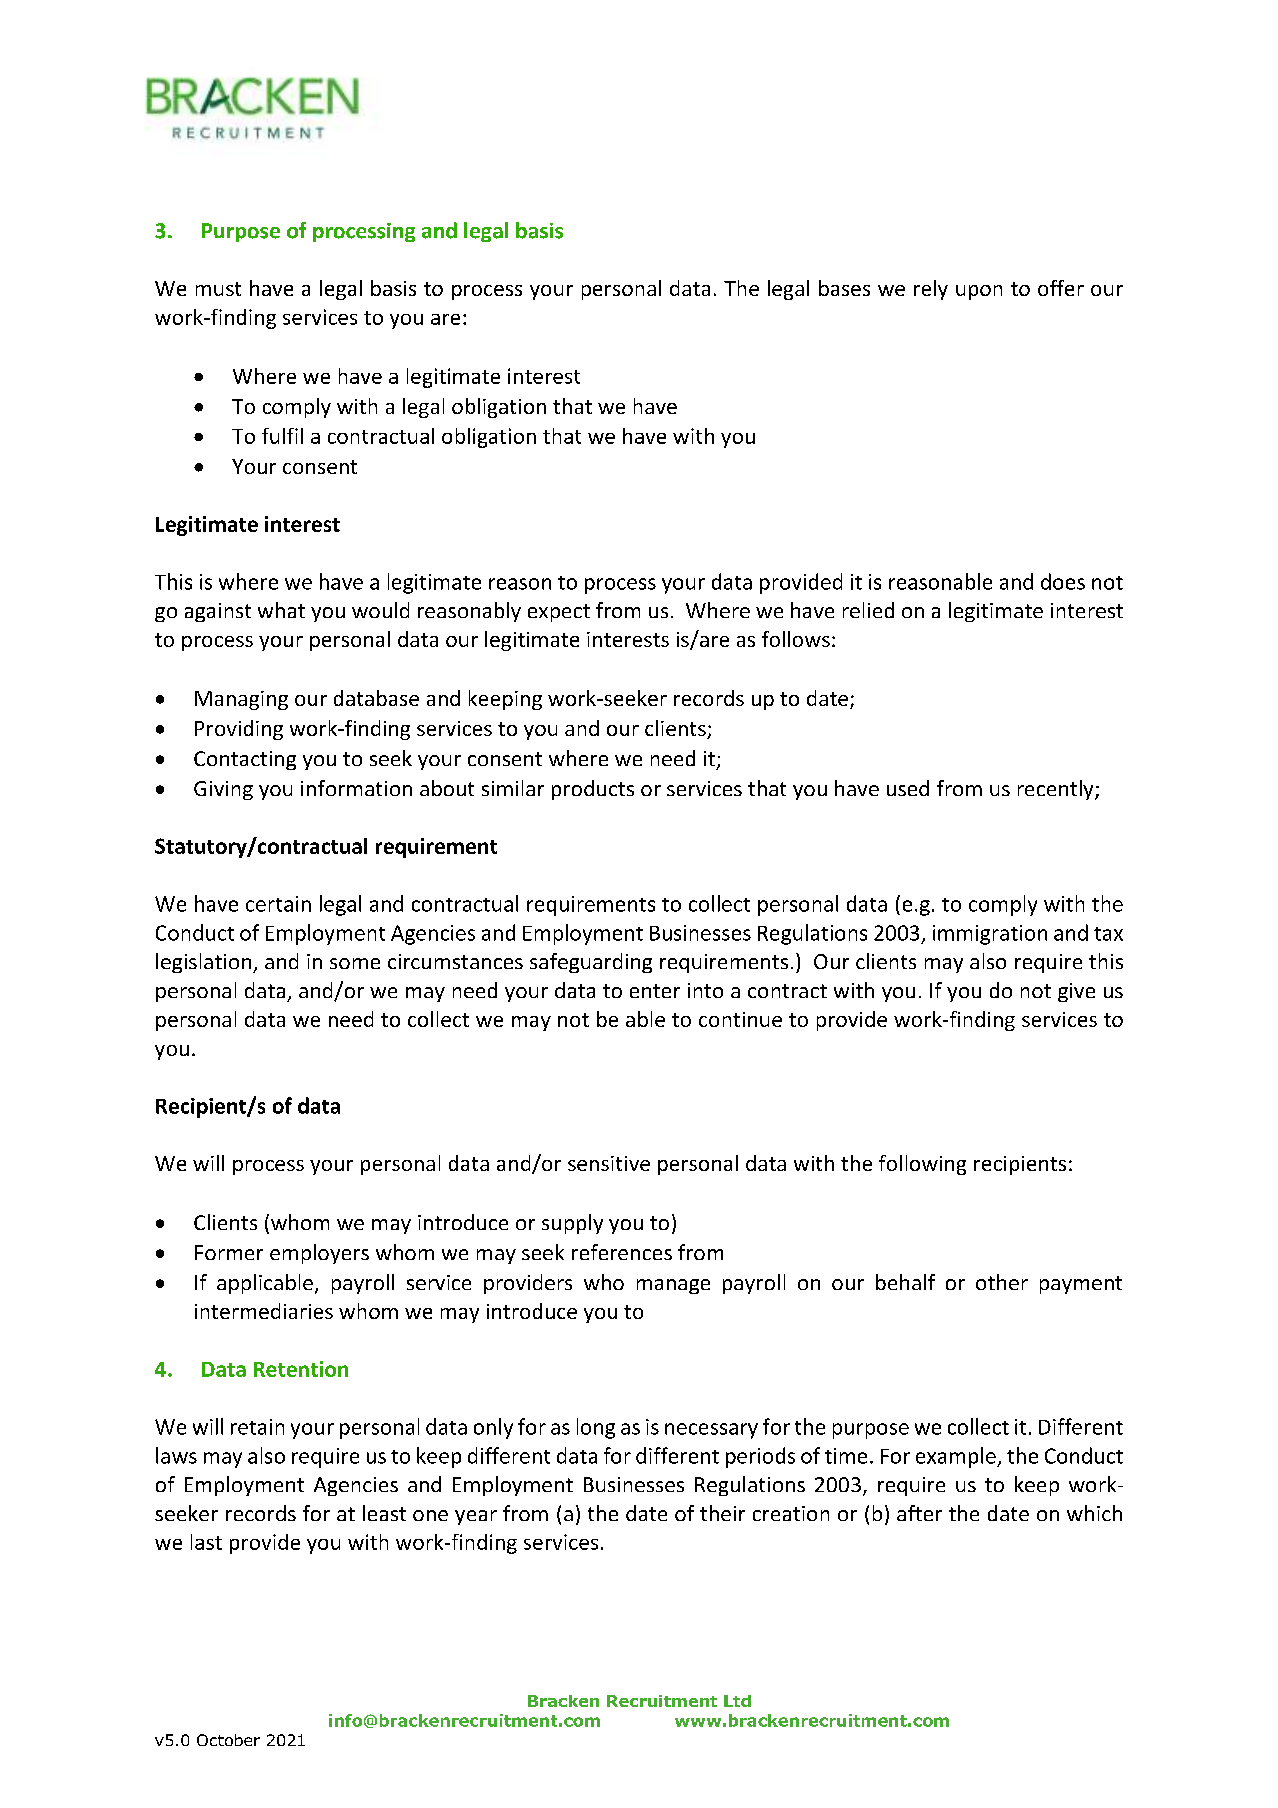  Describe the element at coordinates (979, 292) in the screenshot. I see `upon` at that location.
